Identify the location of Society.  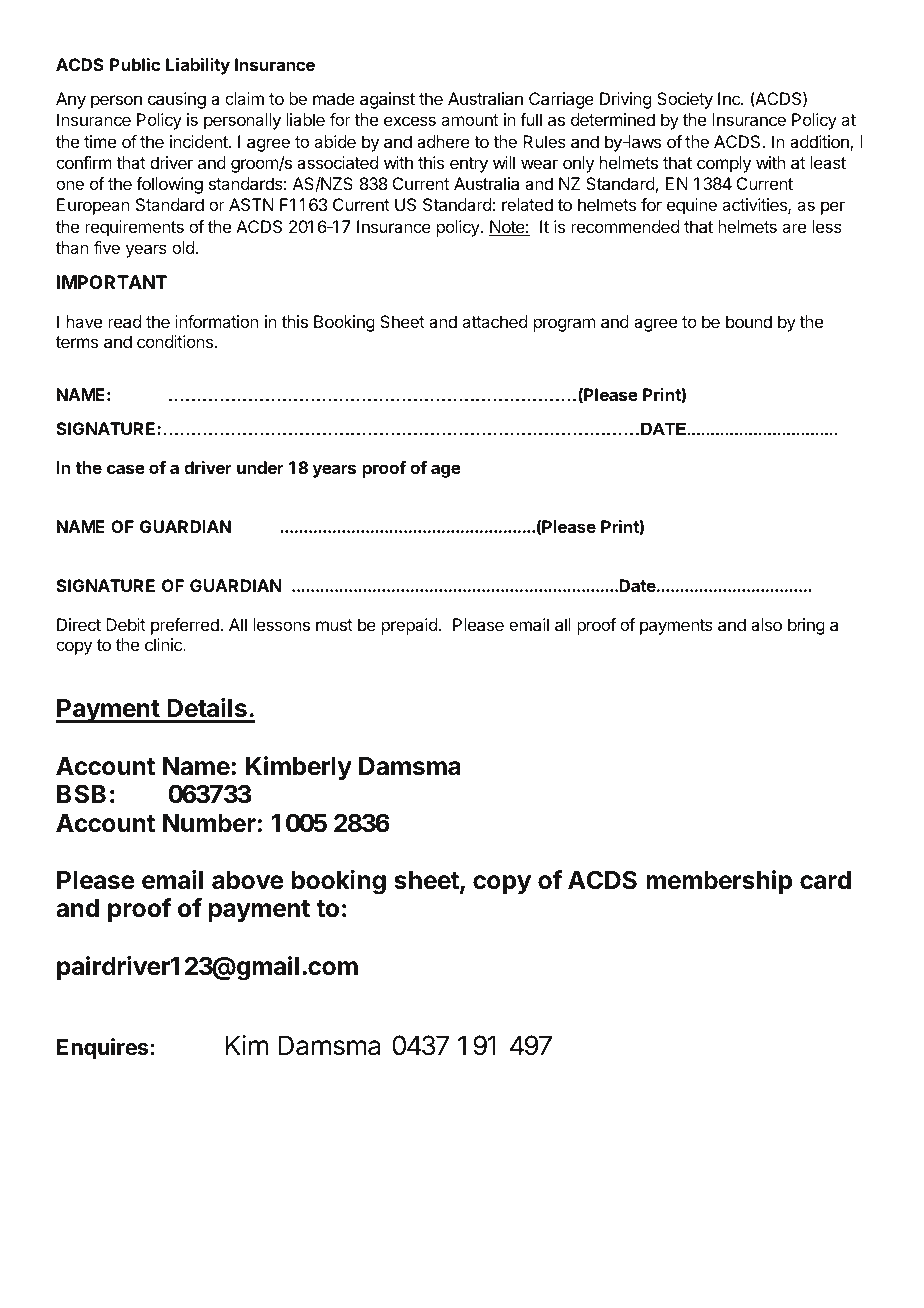
(685, 100).
